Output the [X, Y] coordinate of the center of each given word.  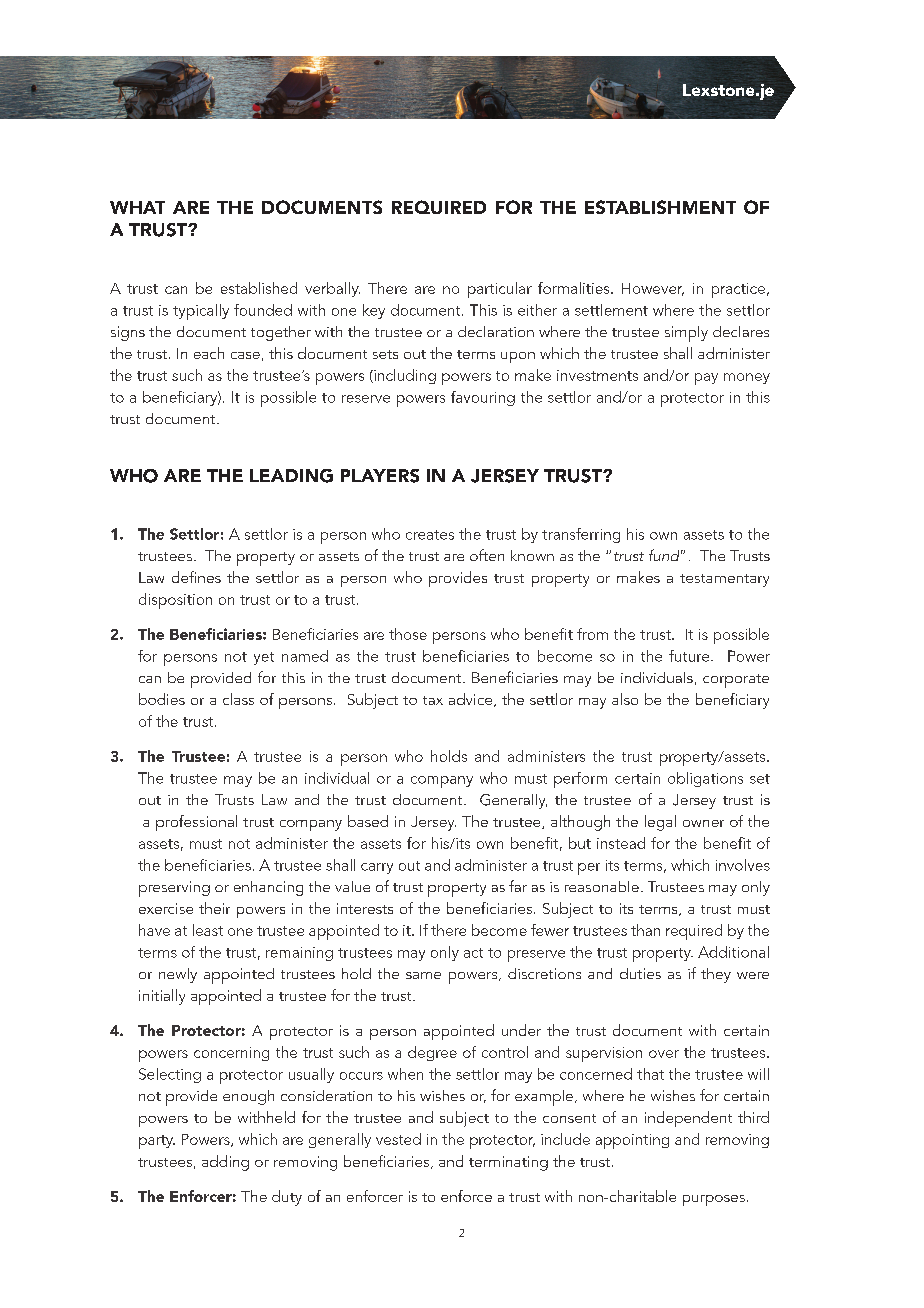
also [625, 699]
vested [398, 1139]
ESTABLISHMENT [660, 207]
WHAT [137, 207]
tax [433, 700]
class [238, 699]
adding [225, 1163]
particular [500, 290]
